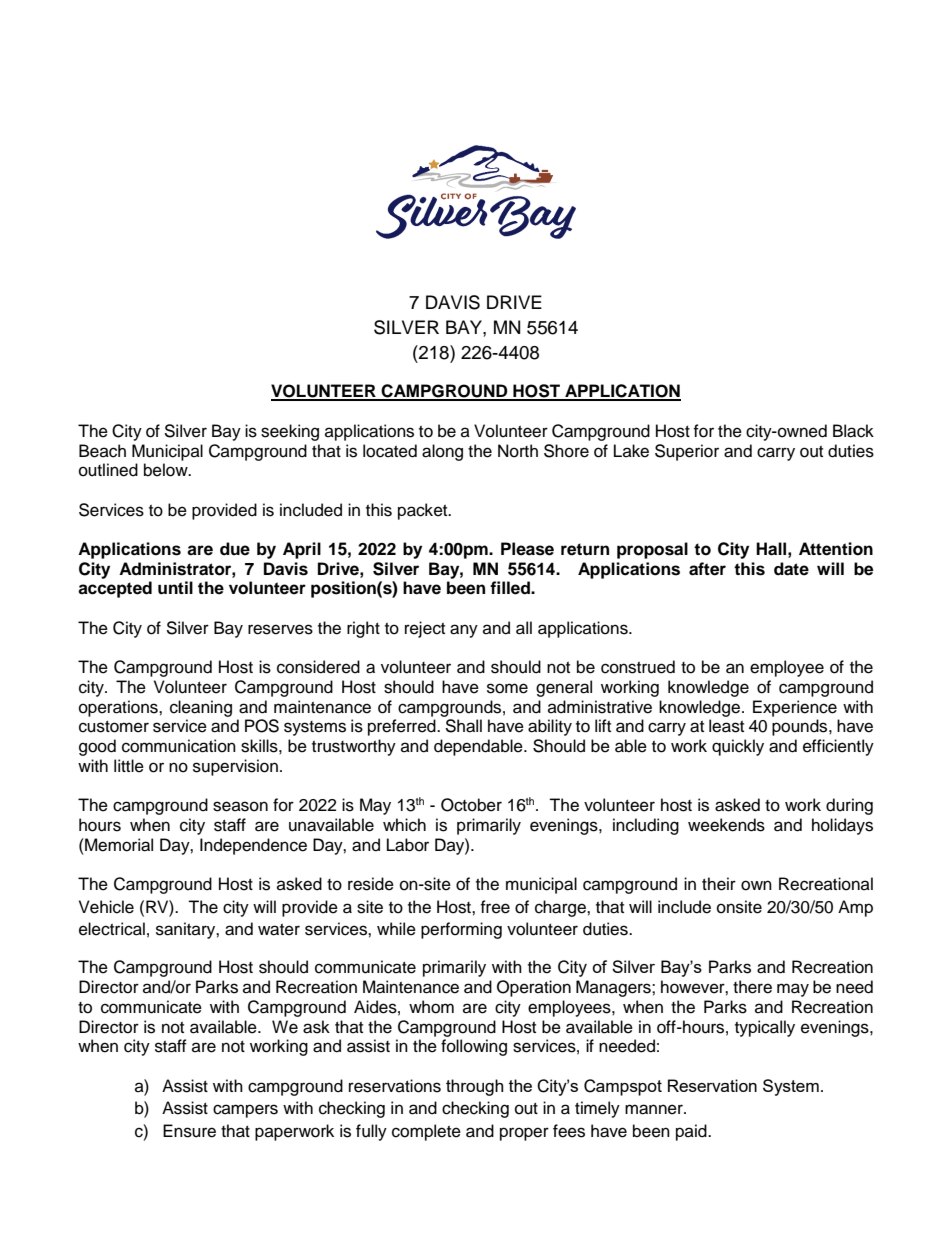  What do you see at coordinates (692, 1132) in the screenshot?
I see `paid` at bounding box center [692, 1132].
